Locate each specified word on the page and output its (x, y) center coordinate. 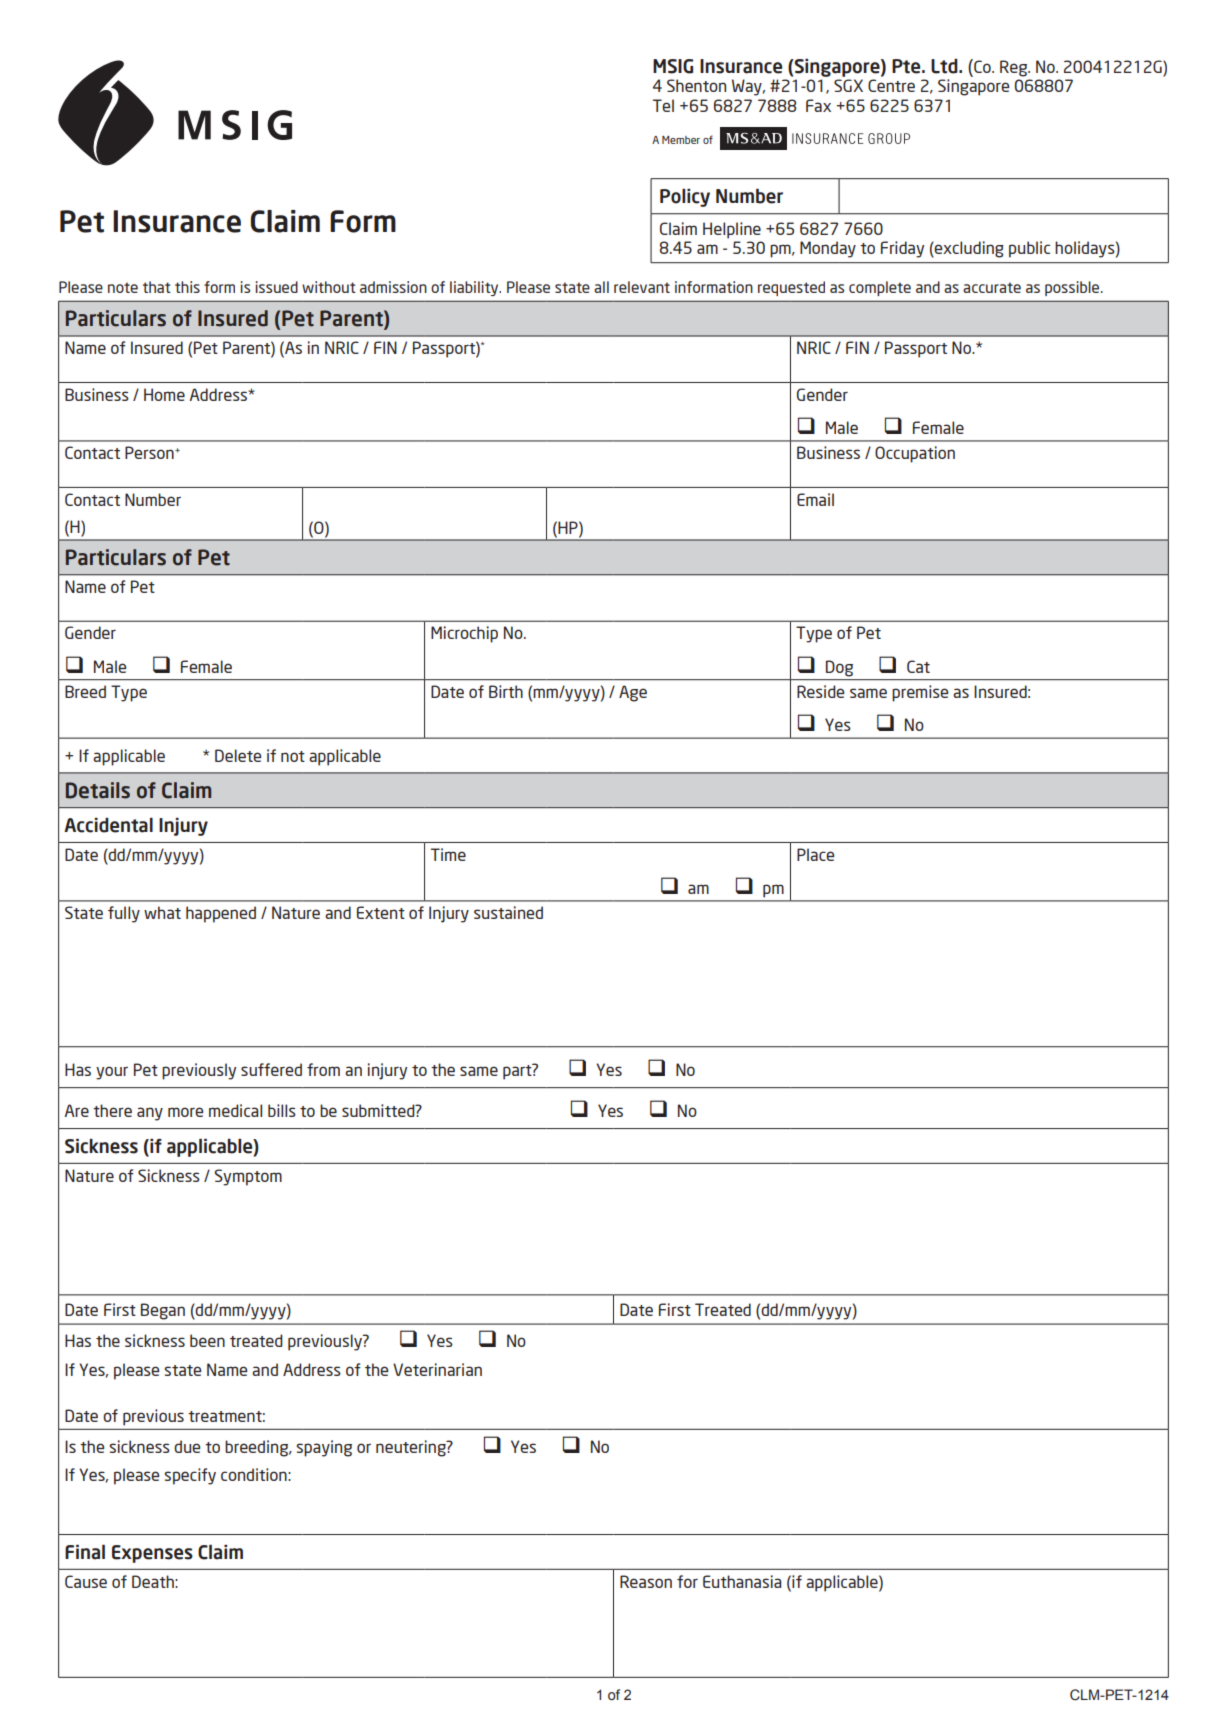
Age (633, 693)
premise (920, 693)
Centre (891, 85)
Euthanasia (742, 1581)
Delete (238, 755)
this (187, 287)
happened (221, 914)
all (601, 287)
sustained (508, 912)
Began (163, 1311)
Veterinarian (437, 1369)
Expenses (152, 1554)
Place (815, 854)
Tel (663, 105)
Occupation (915, 454)
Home (164, 394)
